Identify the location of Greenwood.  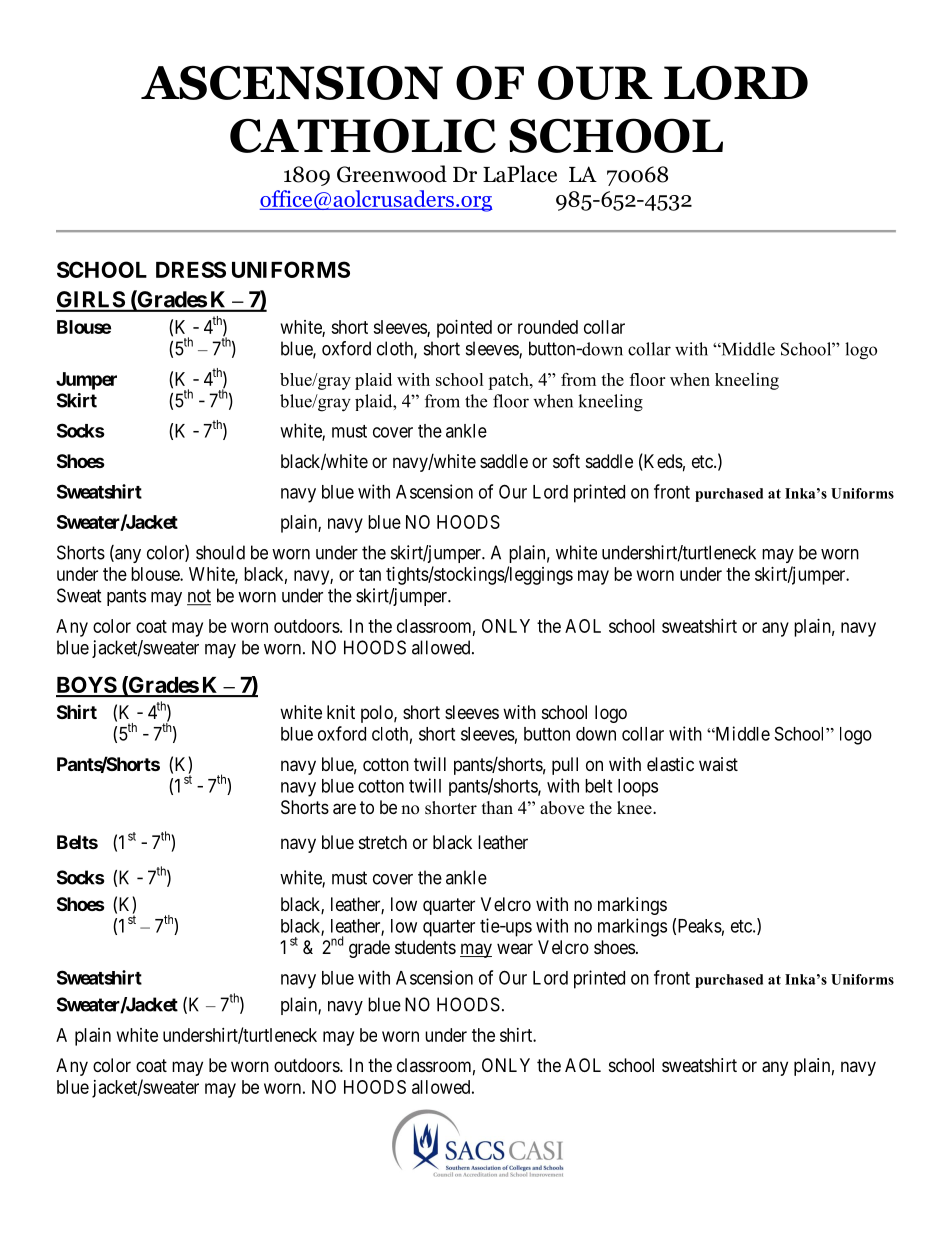
(392, 174).
